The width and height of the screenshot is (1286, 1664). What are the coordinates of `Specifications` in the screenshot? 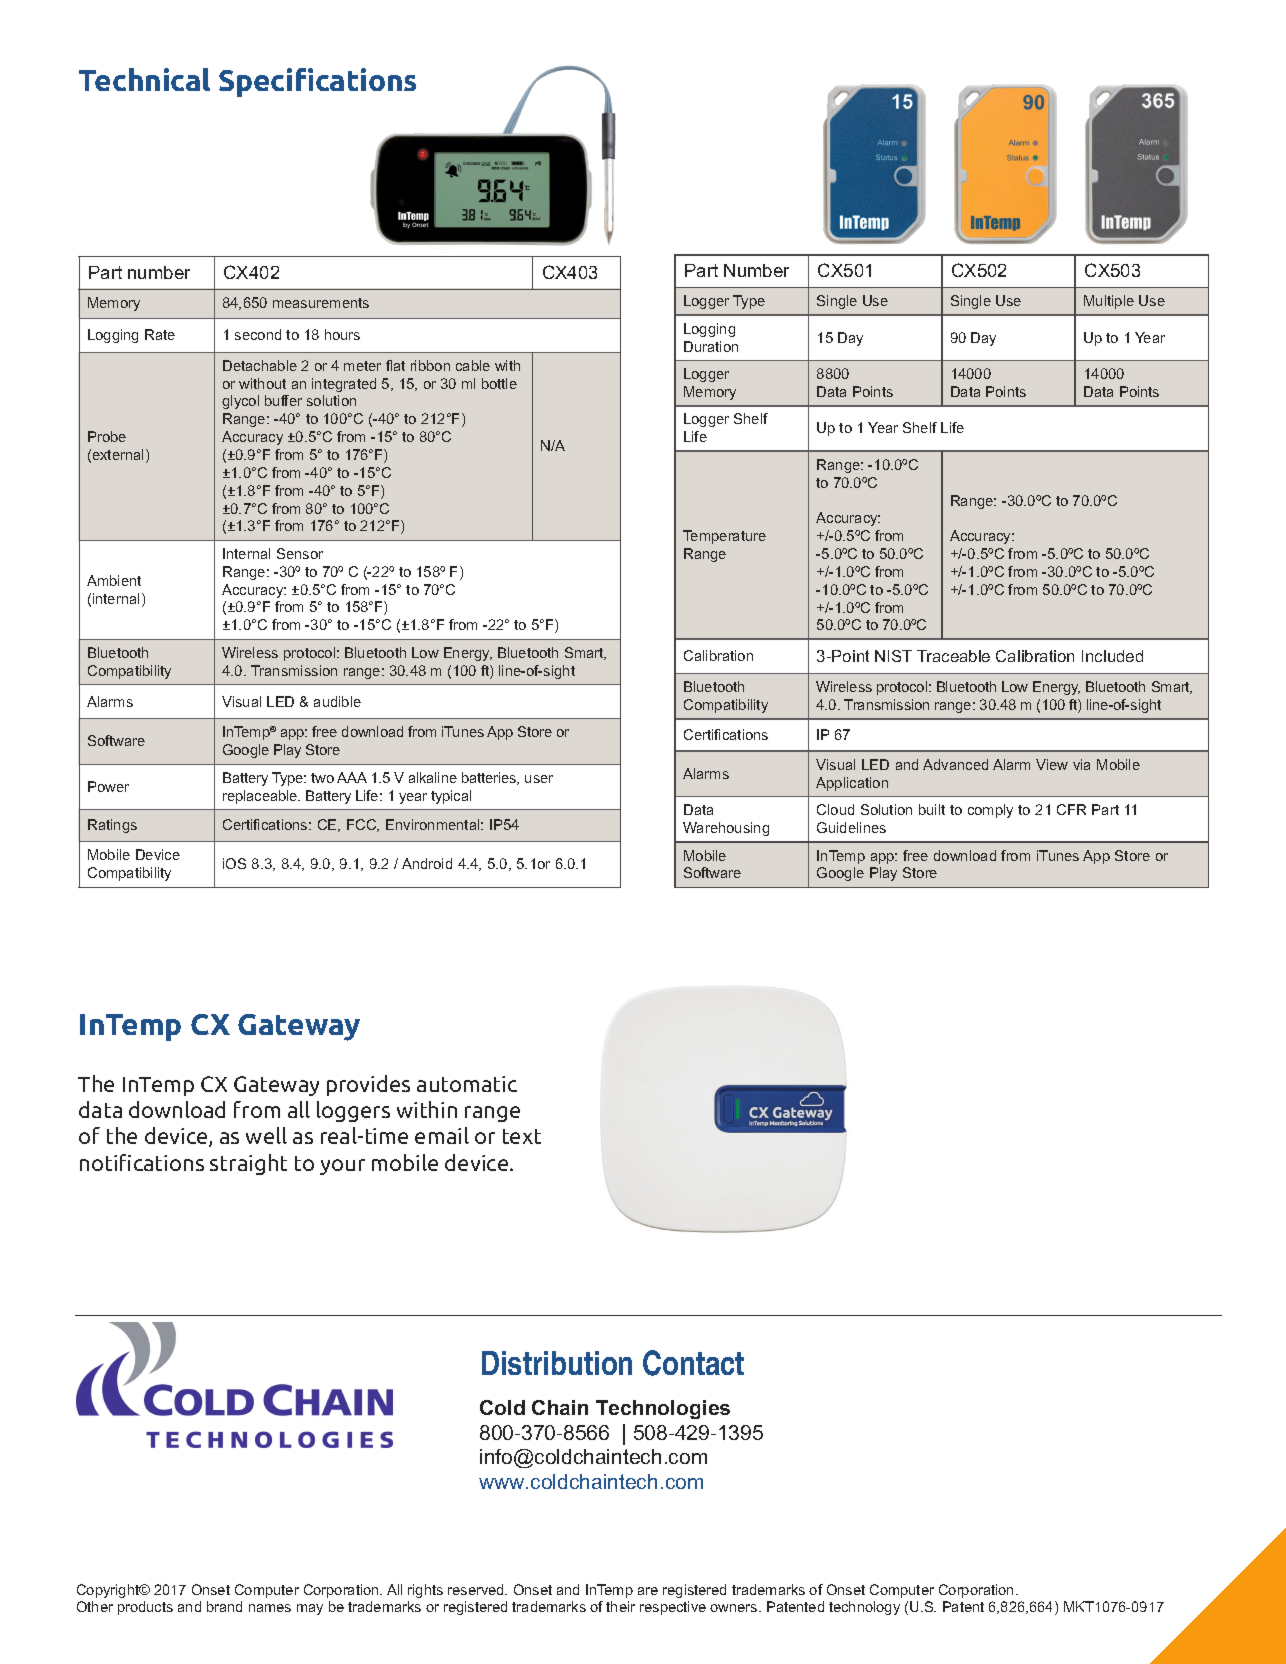 It's located at (317, 82).
